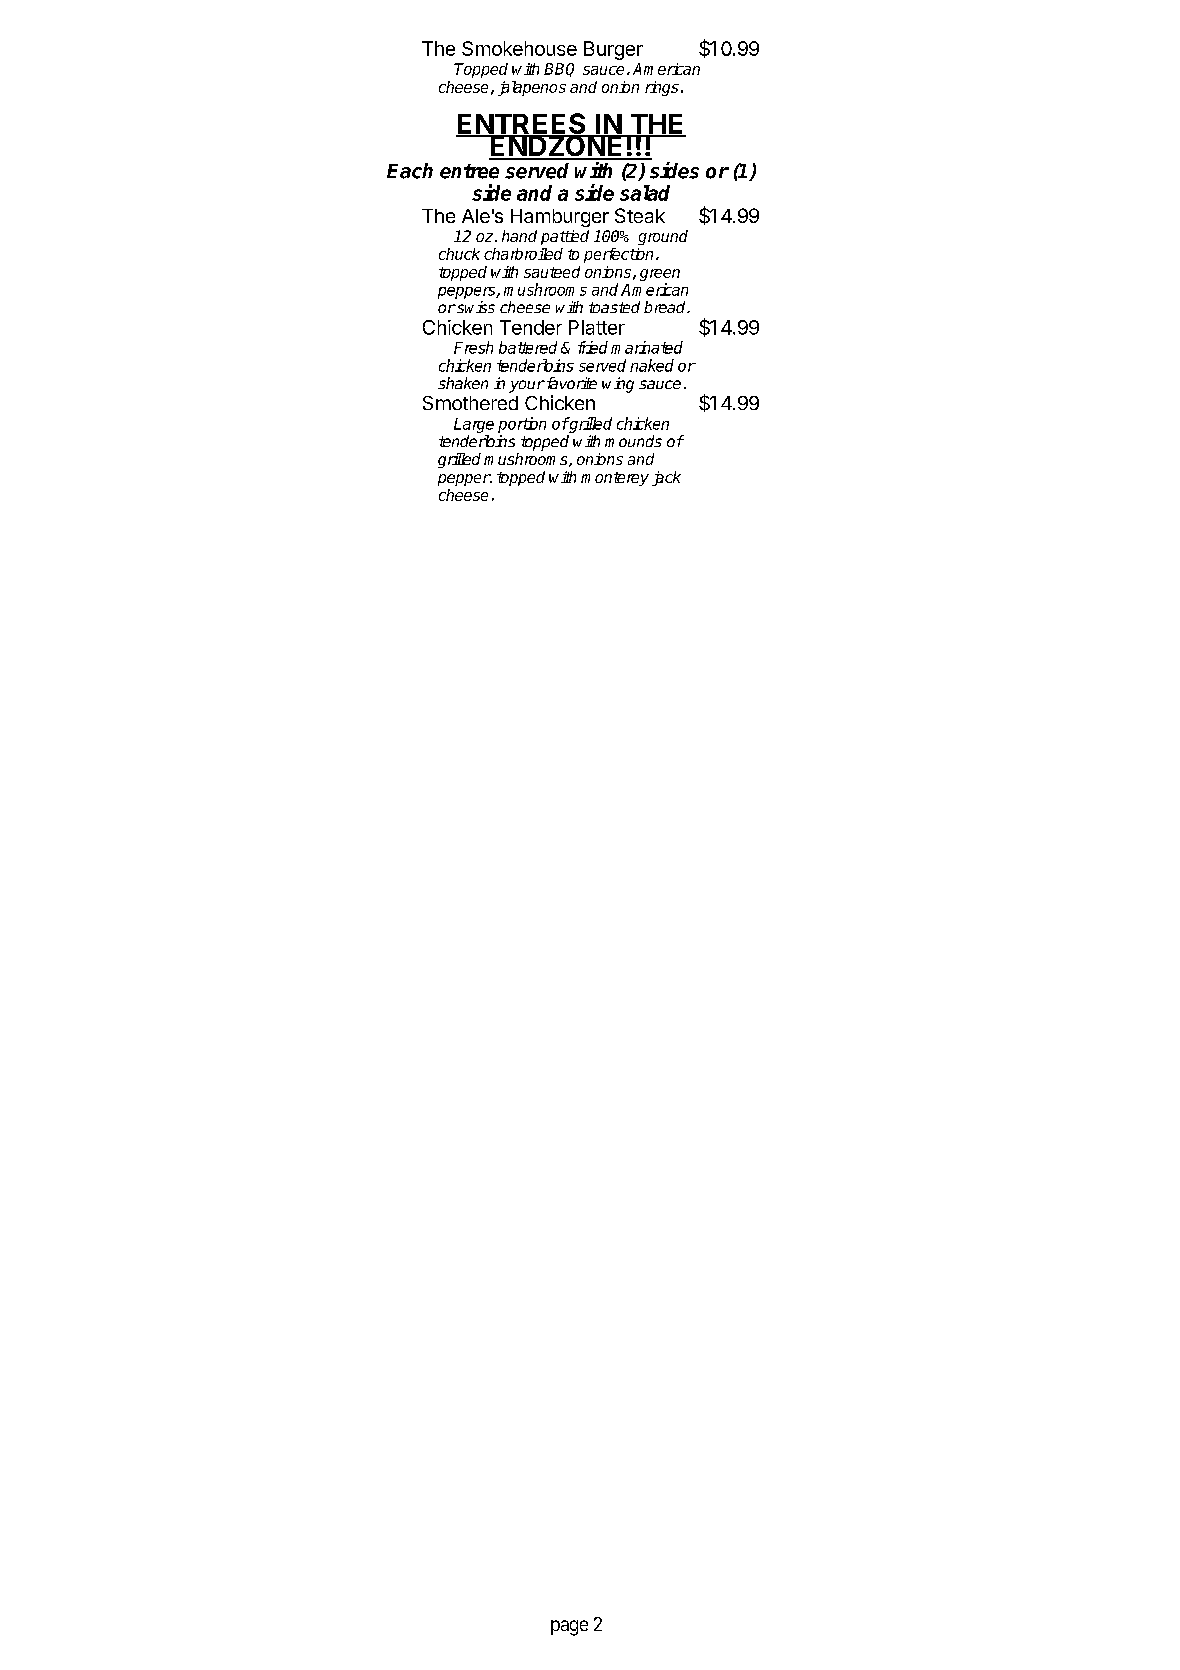 The width and height of the page is (1180, 1670). I want to click on jalapenos, so click(532, 88).
